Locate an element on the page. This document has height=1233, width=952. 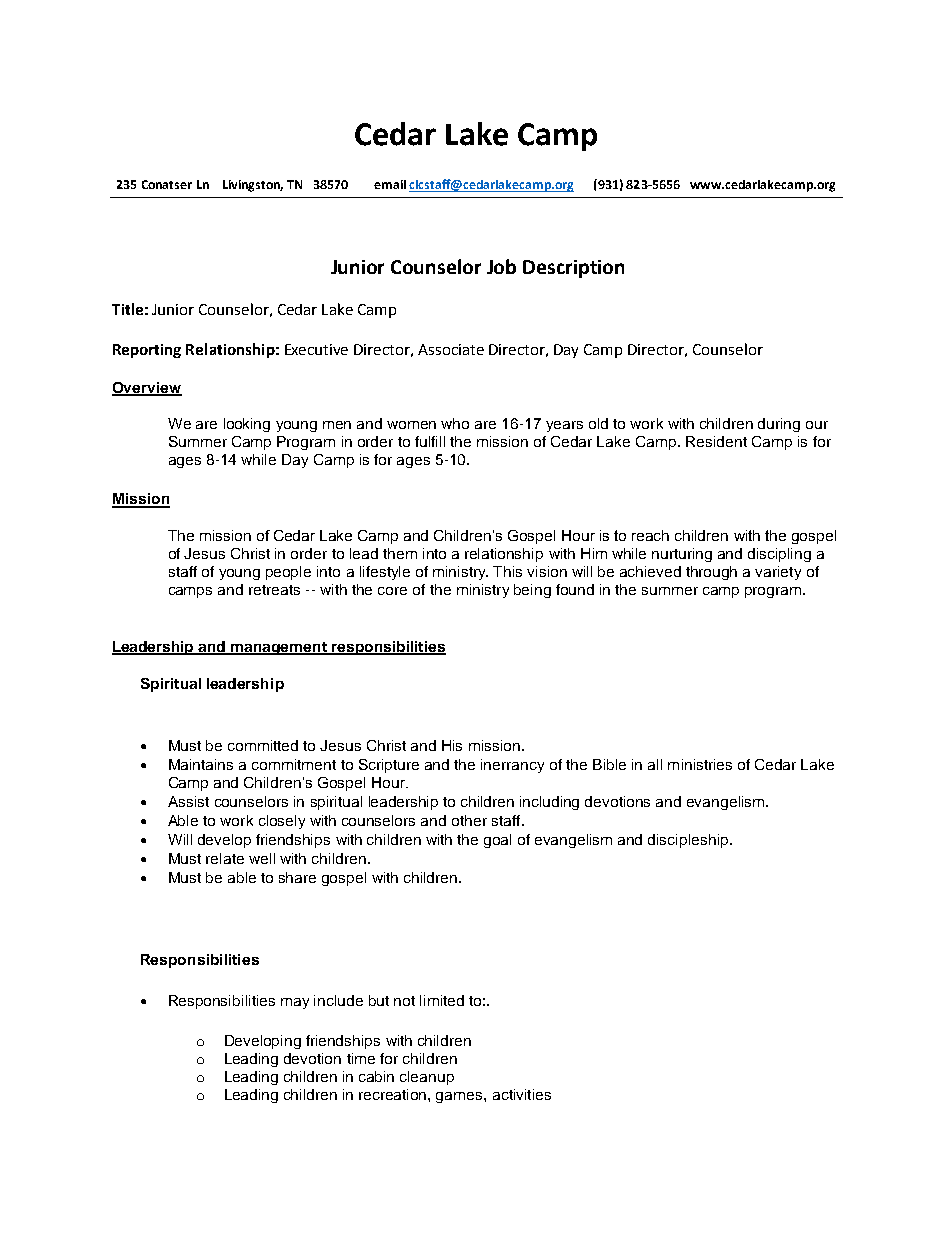
Title is located at coordinates (127, 309).
